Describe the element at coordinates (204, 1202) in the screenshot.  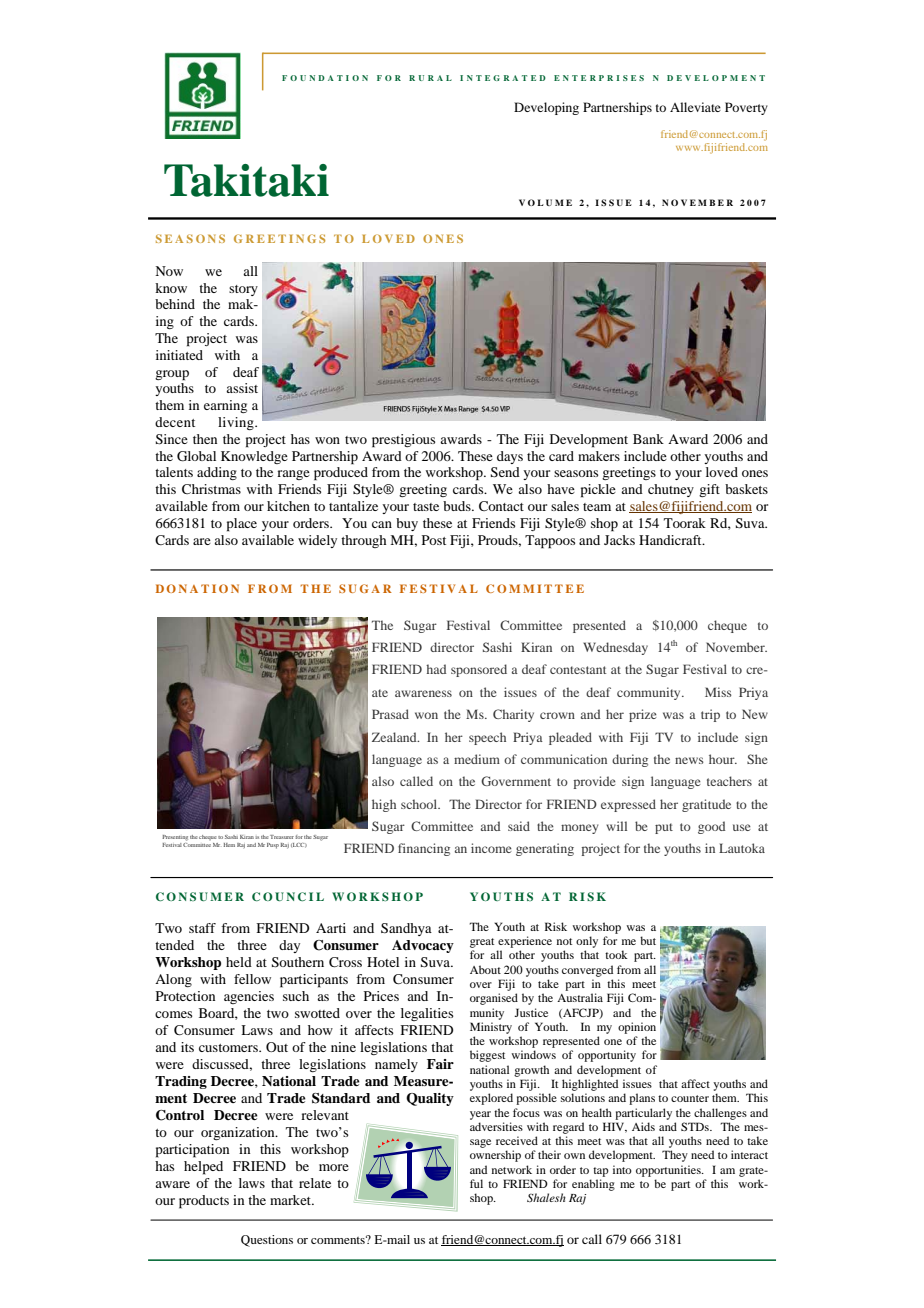
I see `products` at that location.
